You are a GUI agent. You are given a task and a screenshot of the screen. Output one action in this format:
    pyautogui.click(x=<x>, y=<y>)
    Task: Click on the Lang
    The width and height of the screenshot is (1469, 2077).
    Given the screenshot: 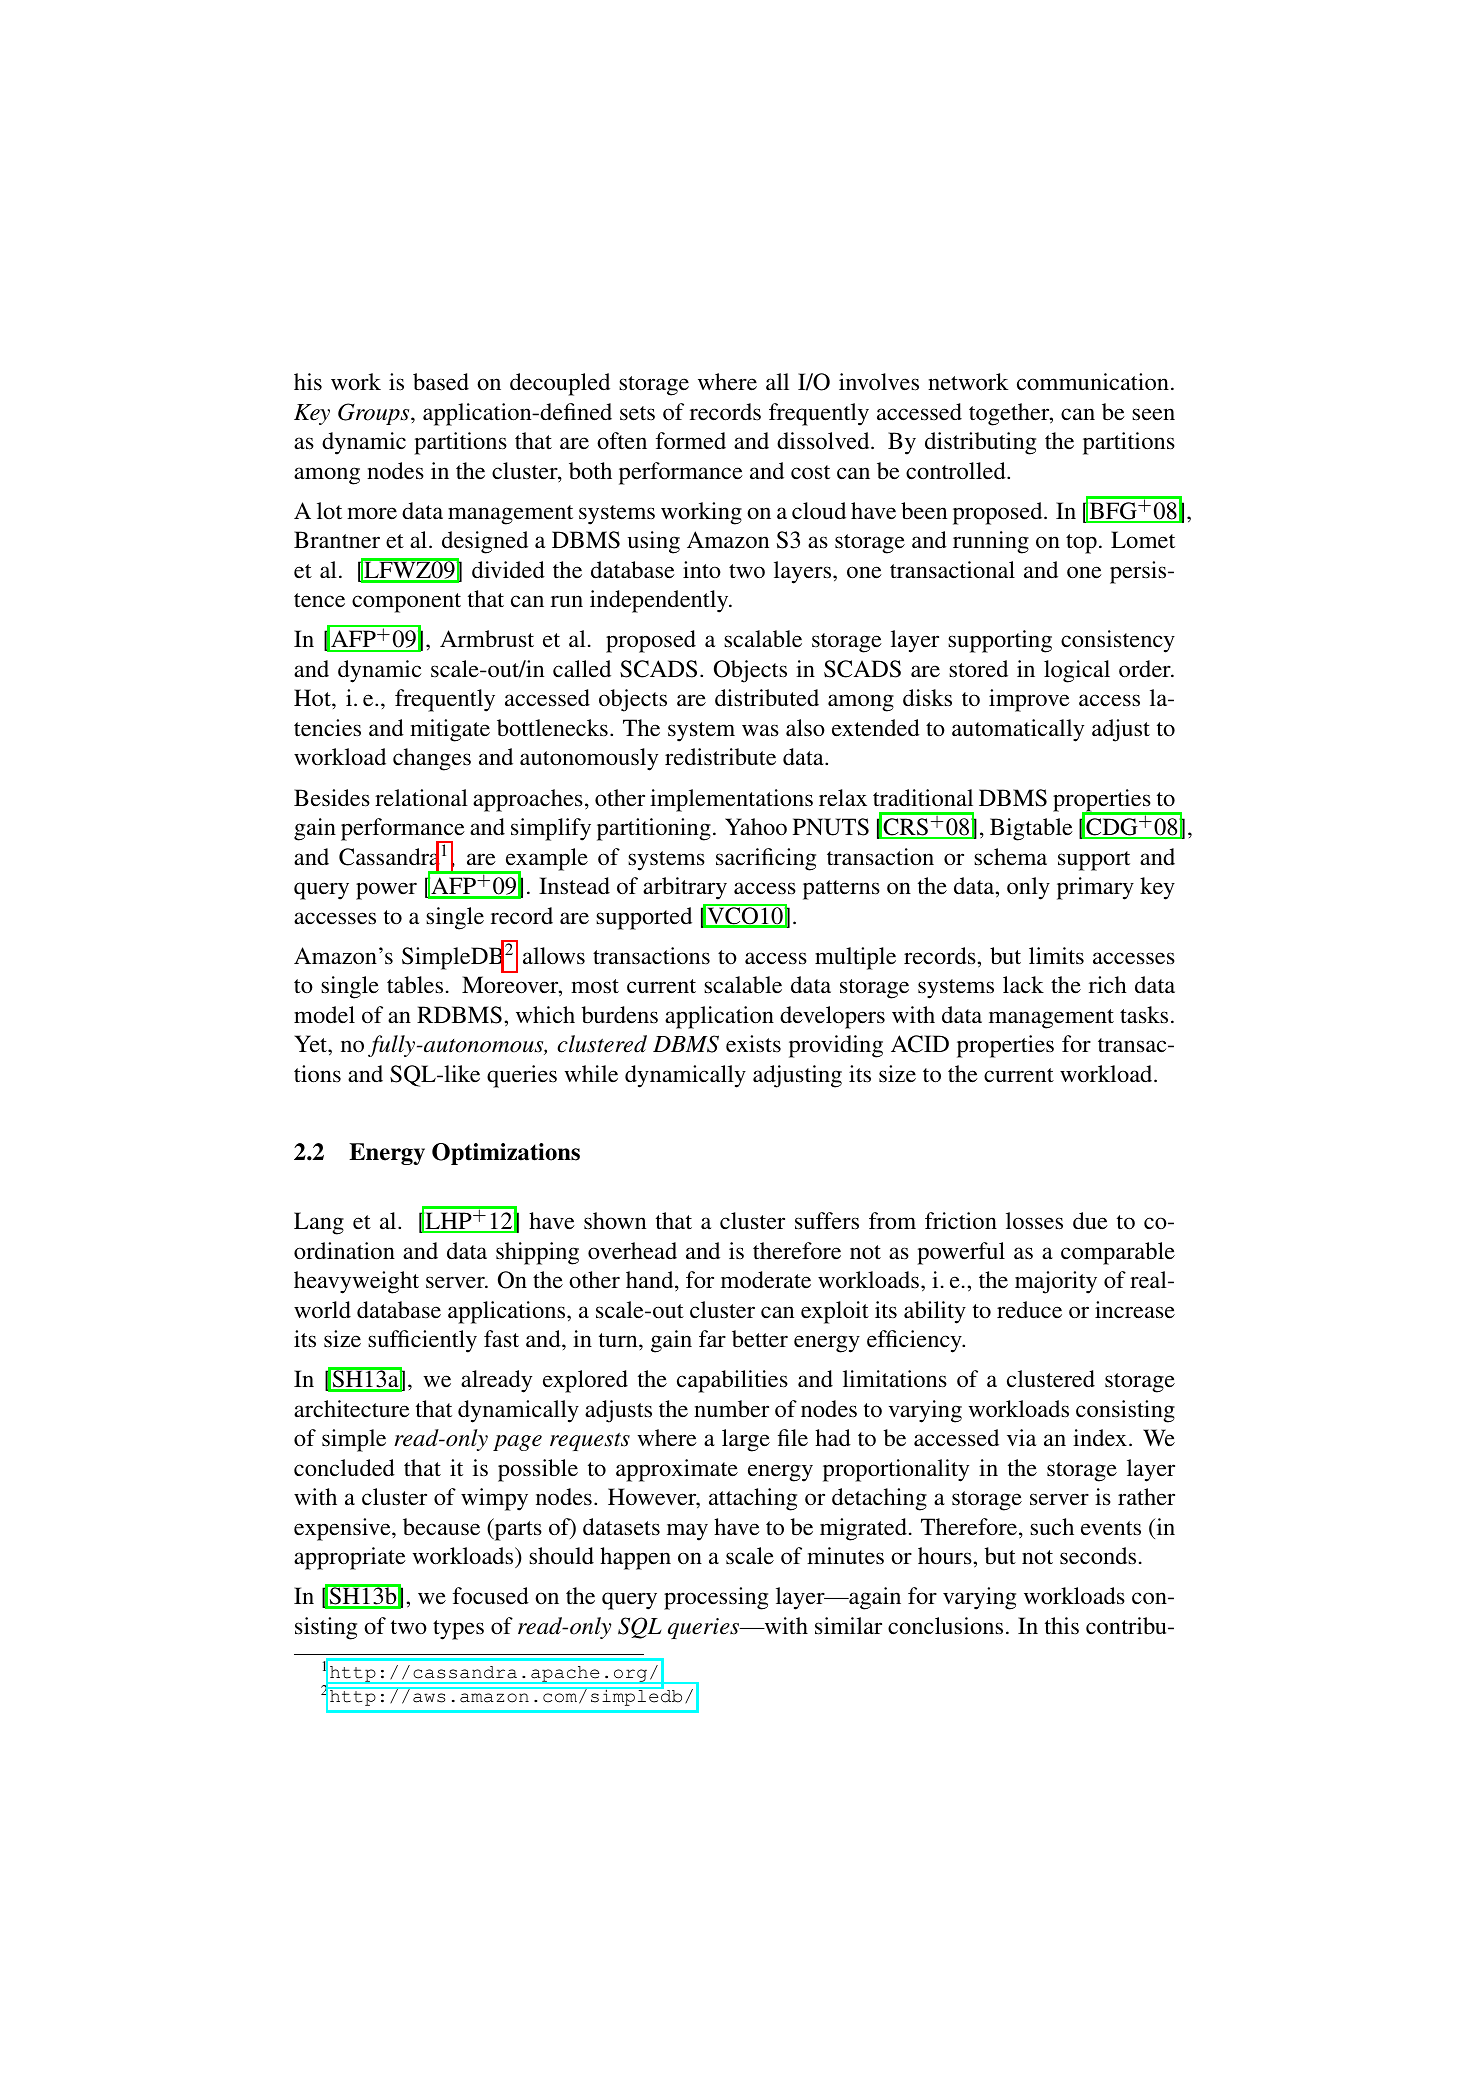 What is the action you would take?
    pyautogui.click(x=319, y=1223)
